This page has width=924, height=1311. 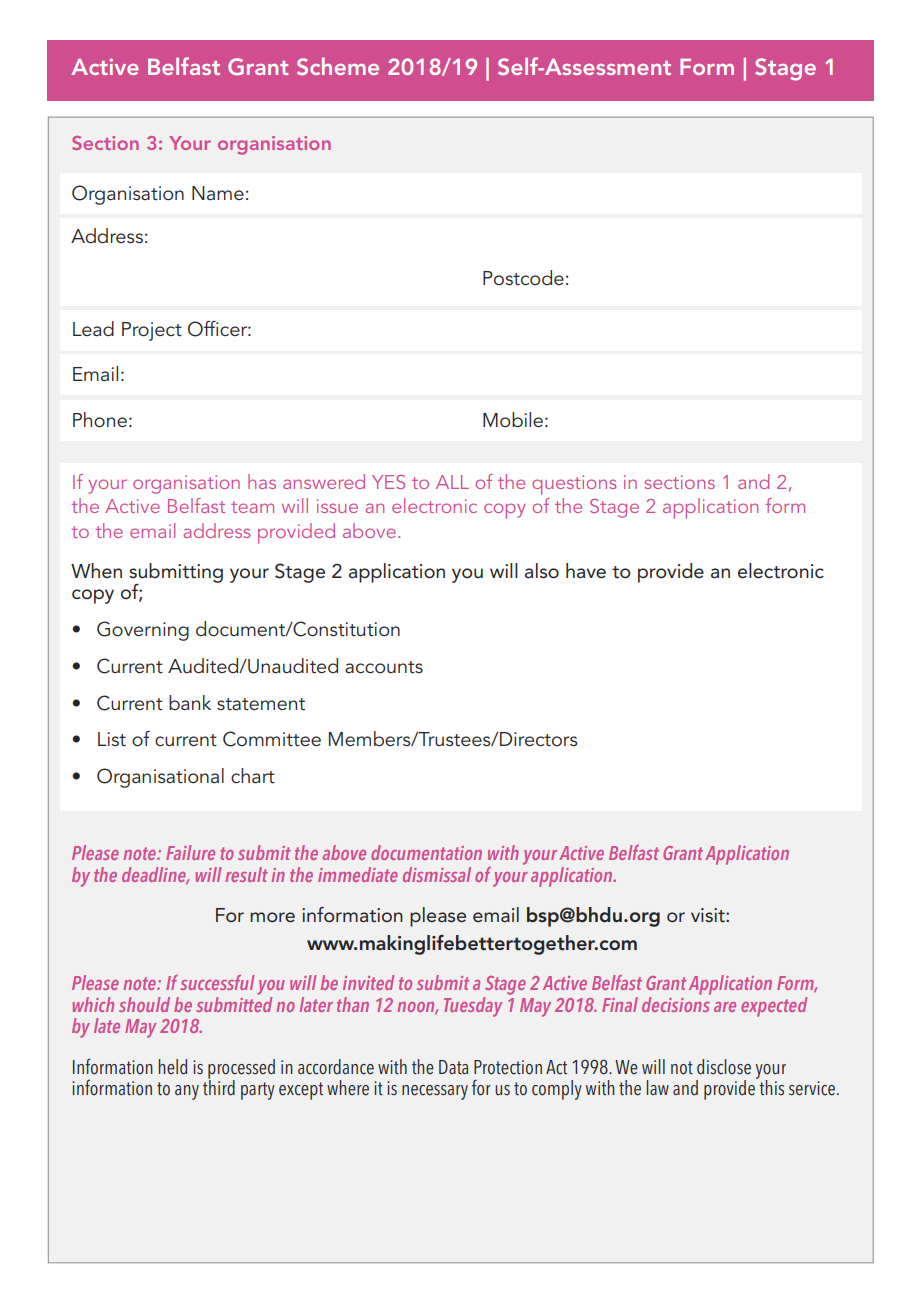 I want to click on Postcode, so click(x=523, y=278).
